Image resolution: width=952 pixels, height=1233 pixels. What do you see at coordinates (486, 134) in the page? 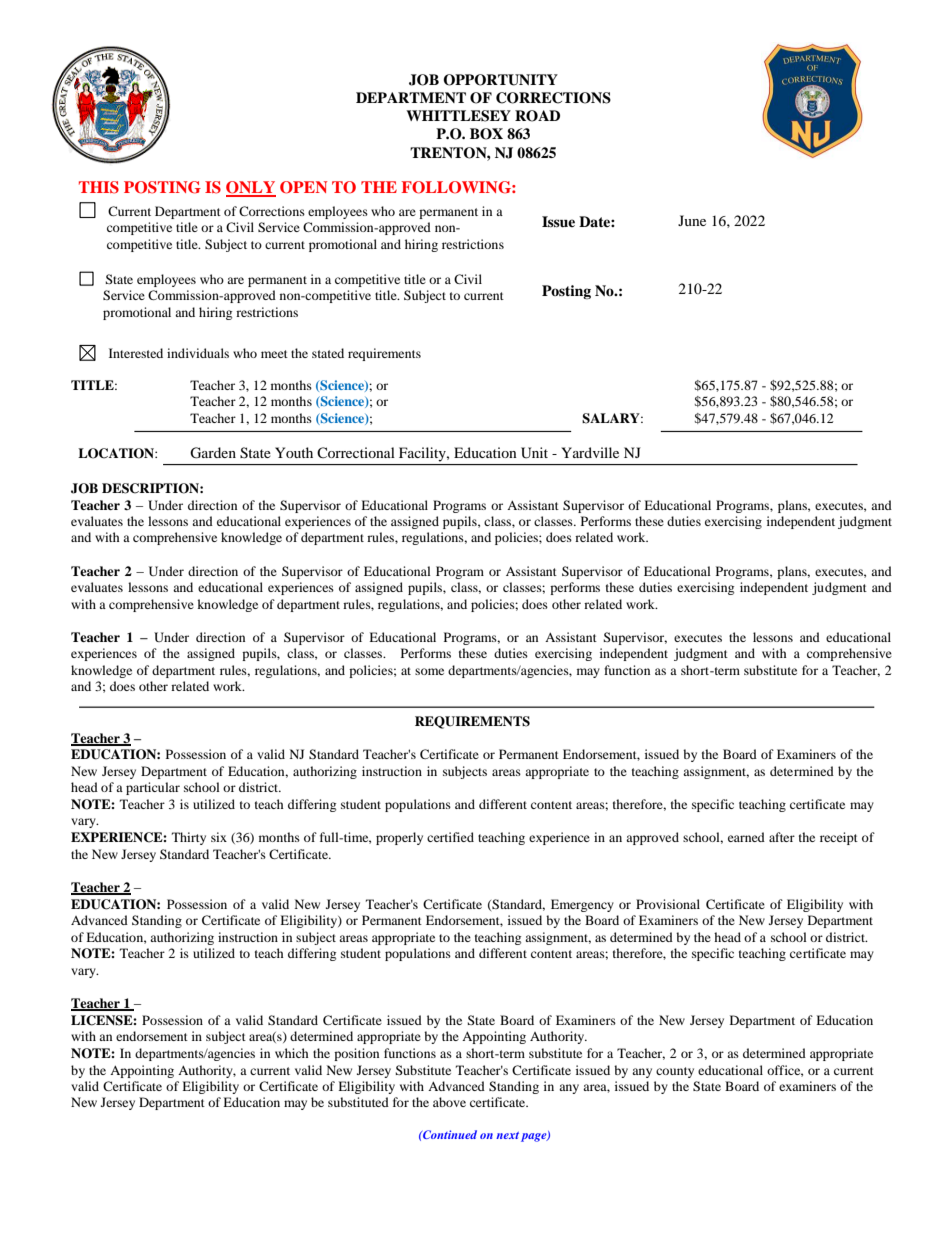
I see `BOX` at bounding box center [486, 134].
